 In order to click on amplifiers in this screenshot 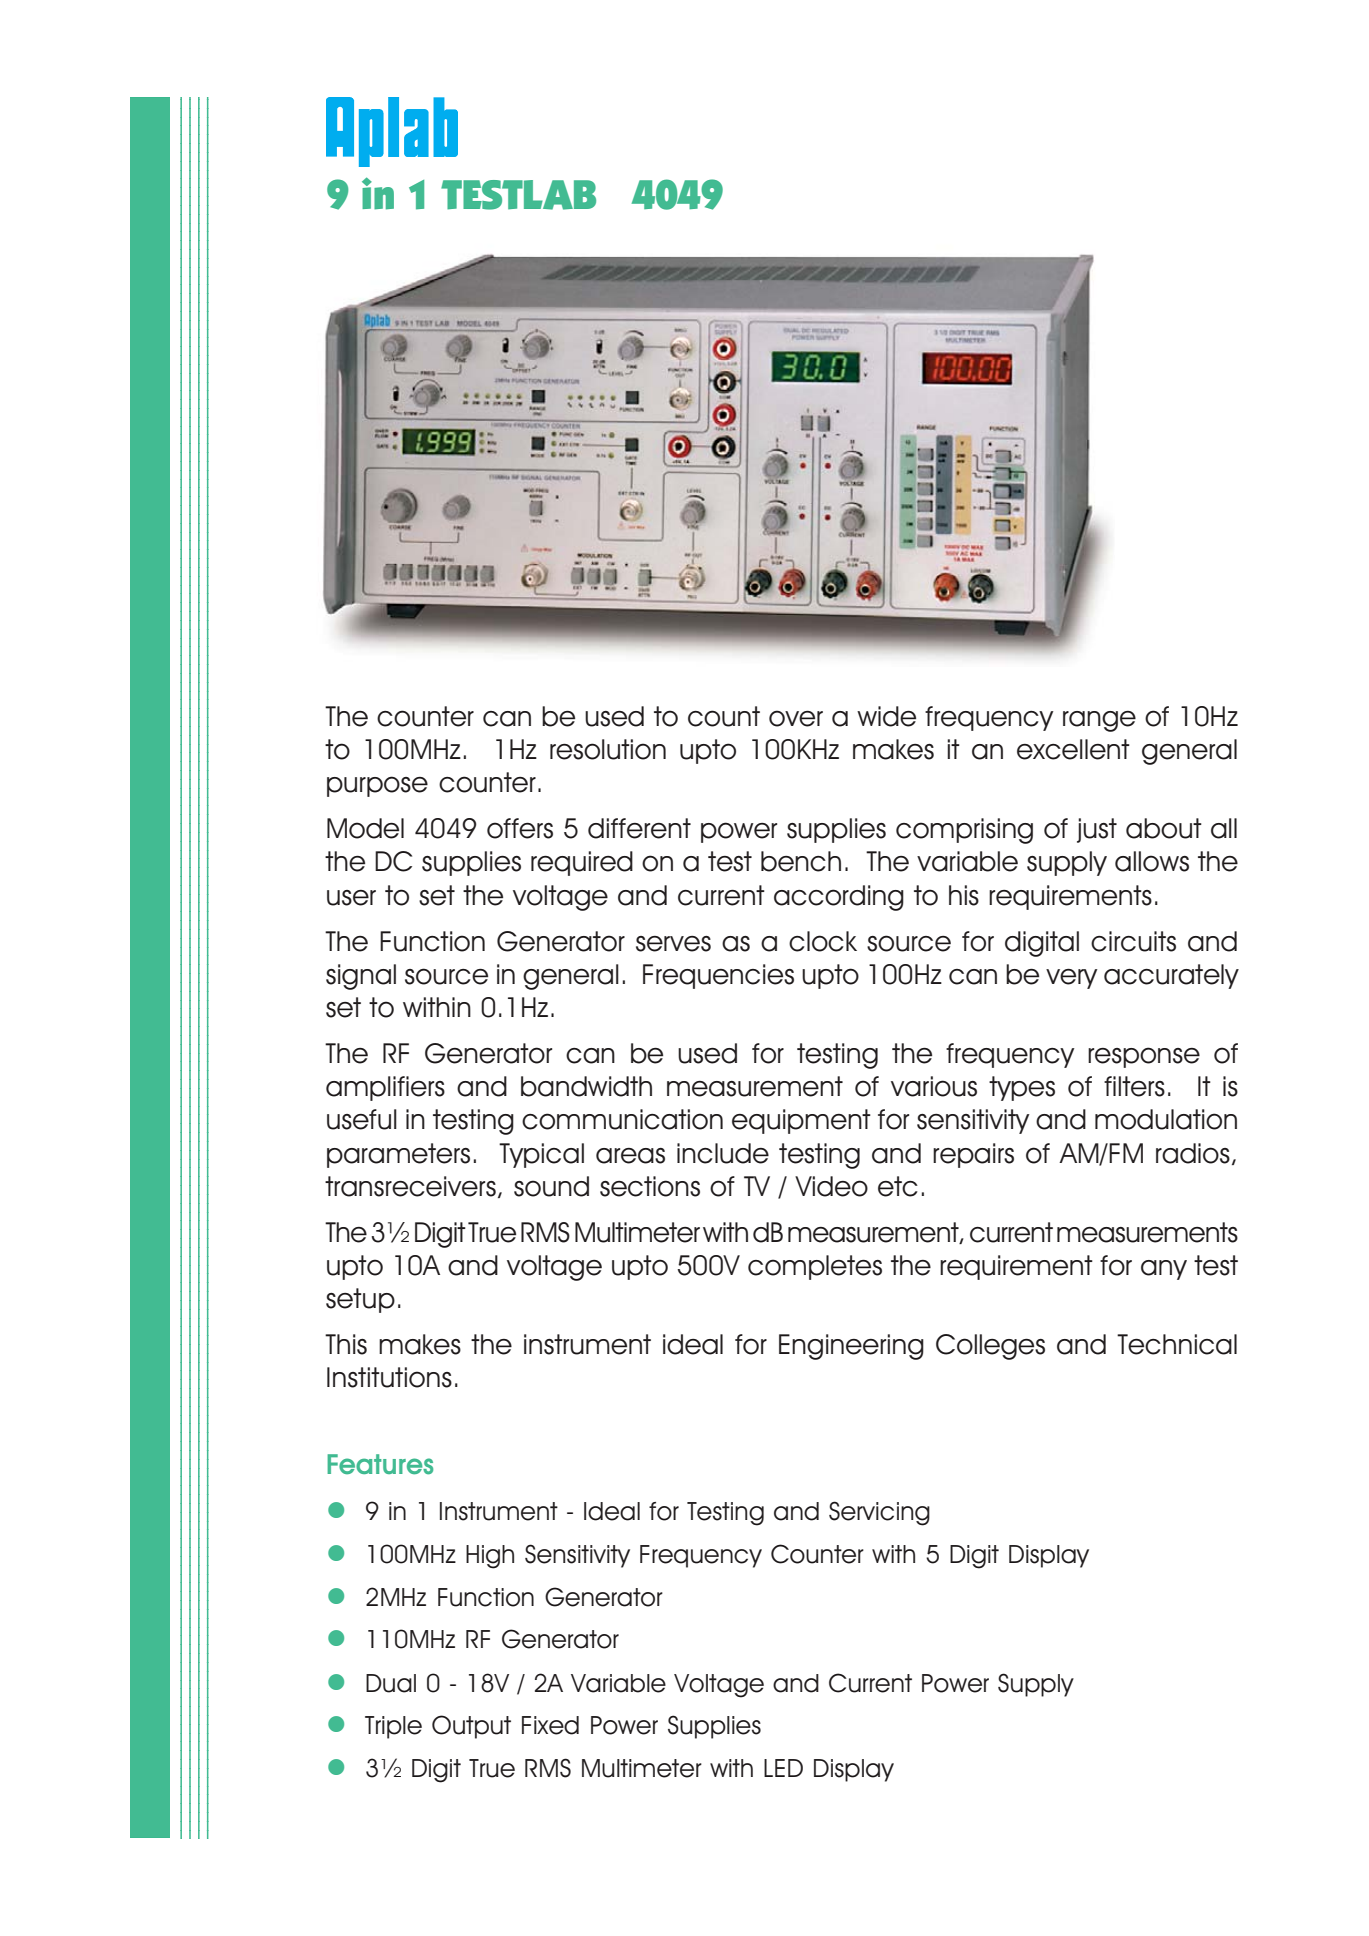, I will do `click(385, 1088)`.
